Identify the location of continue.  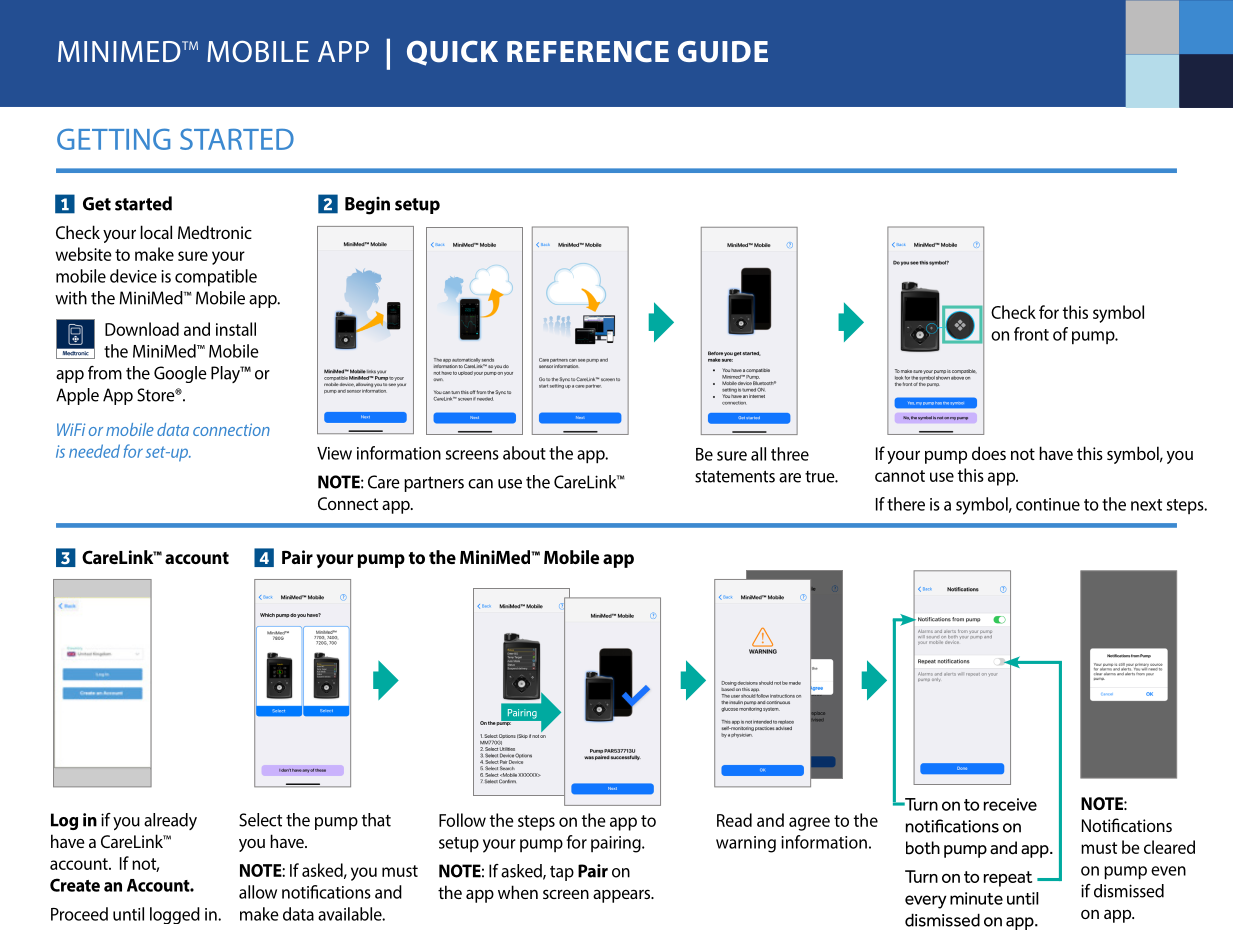
(1048, 504).
